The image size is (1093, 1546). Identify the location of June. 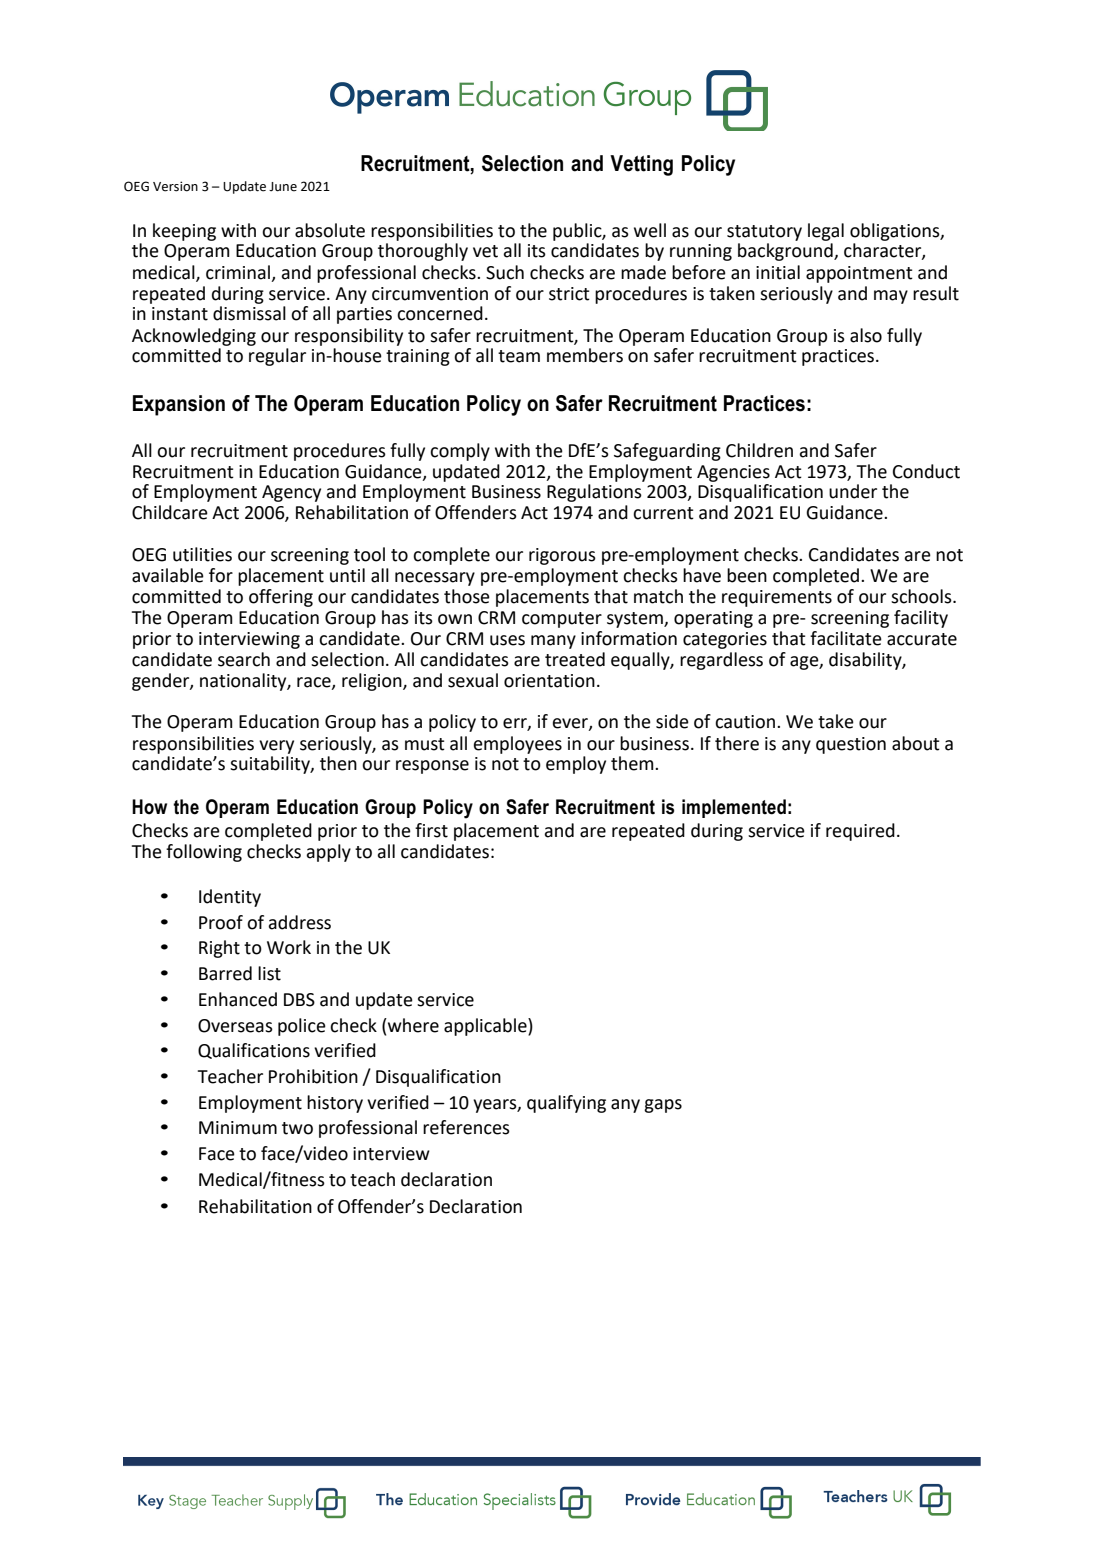
(283, 187).
